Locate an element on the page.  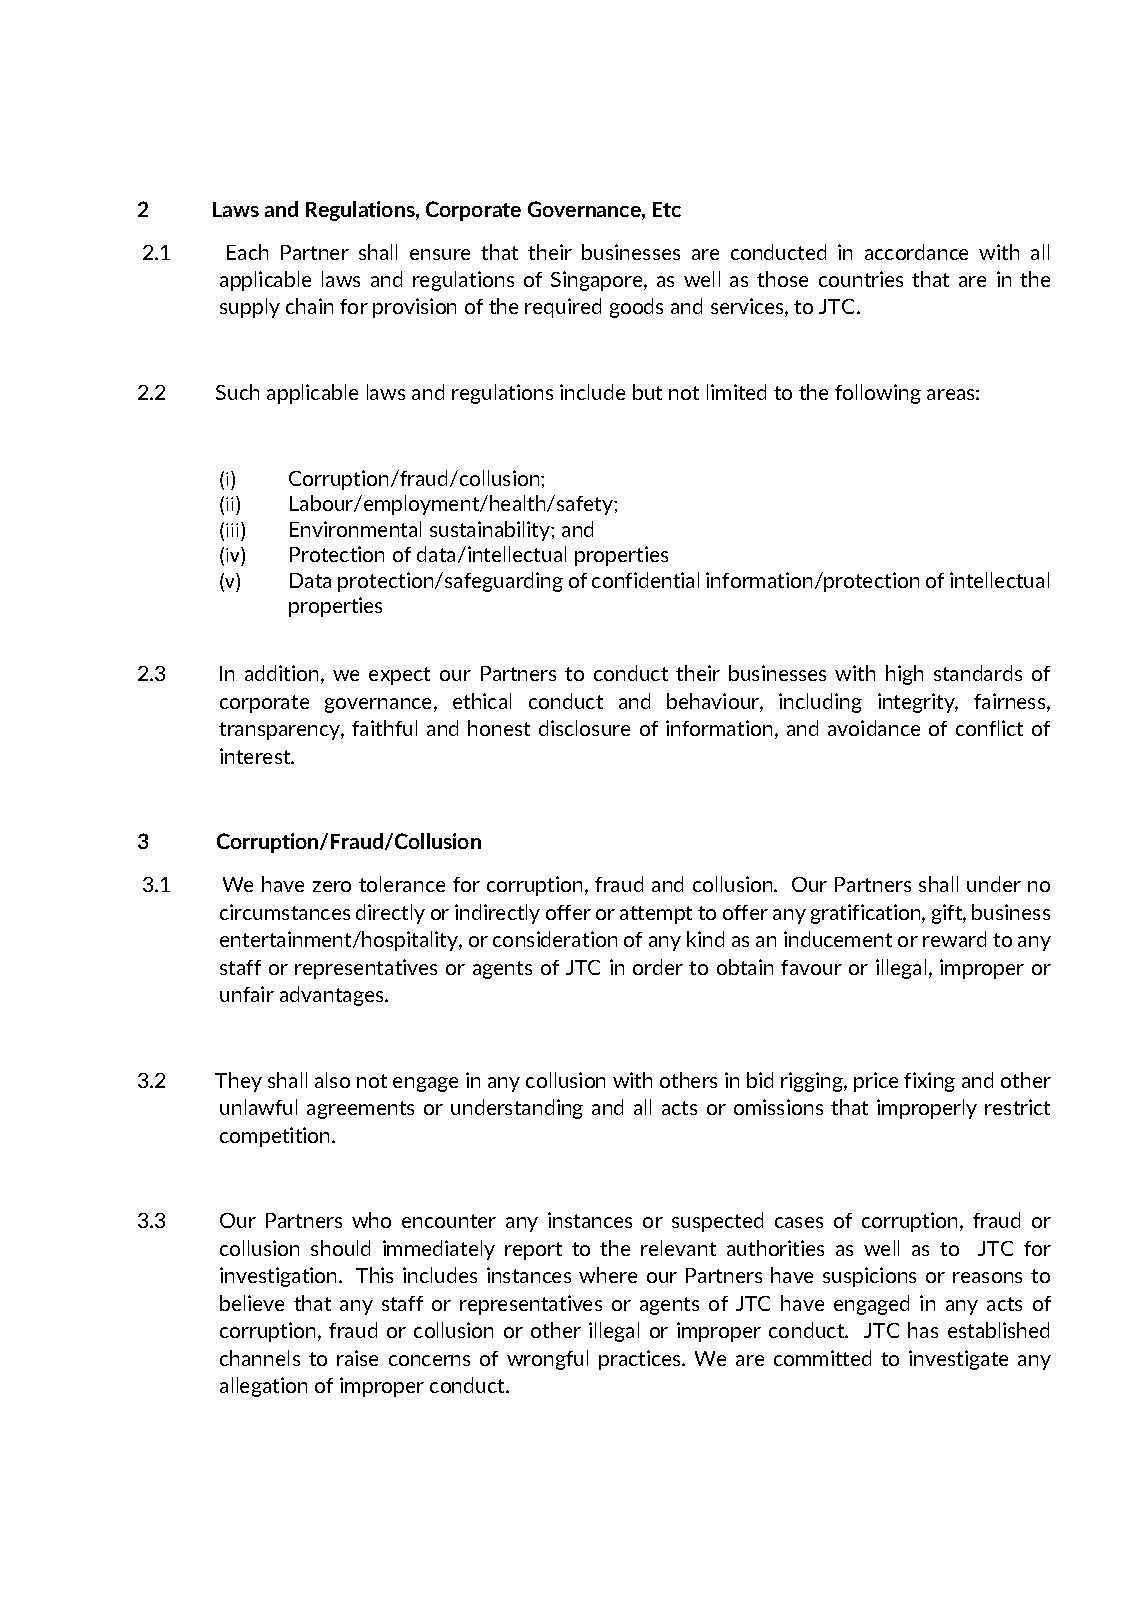
avoidance is located at coordinates (874, 728).
